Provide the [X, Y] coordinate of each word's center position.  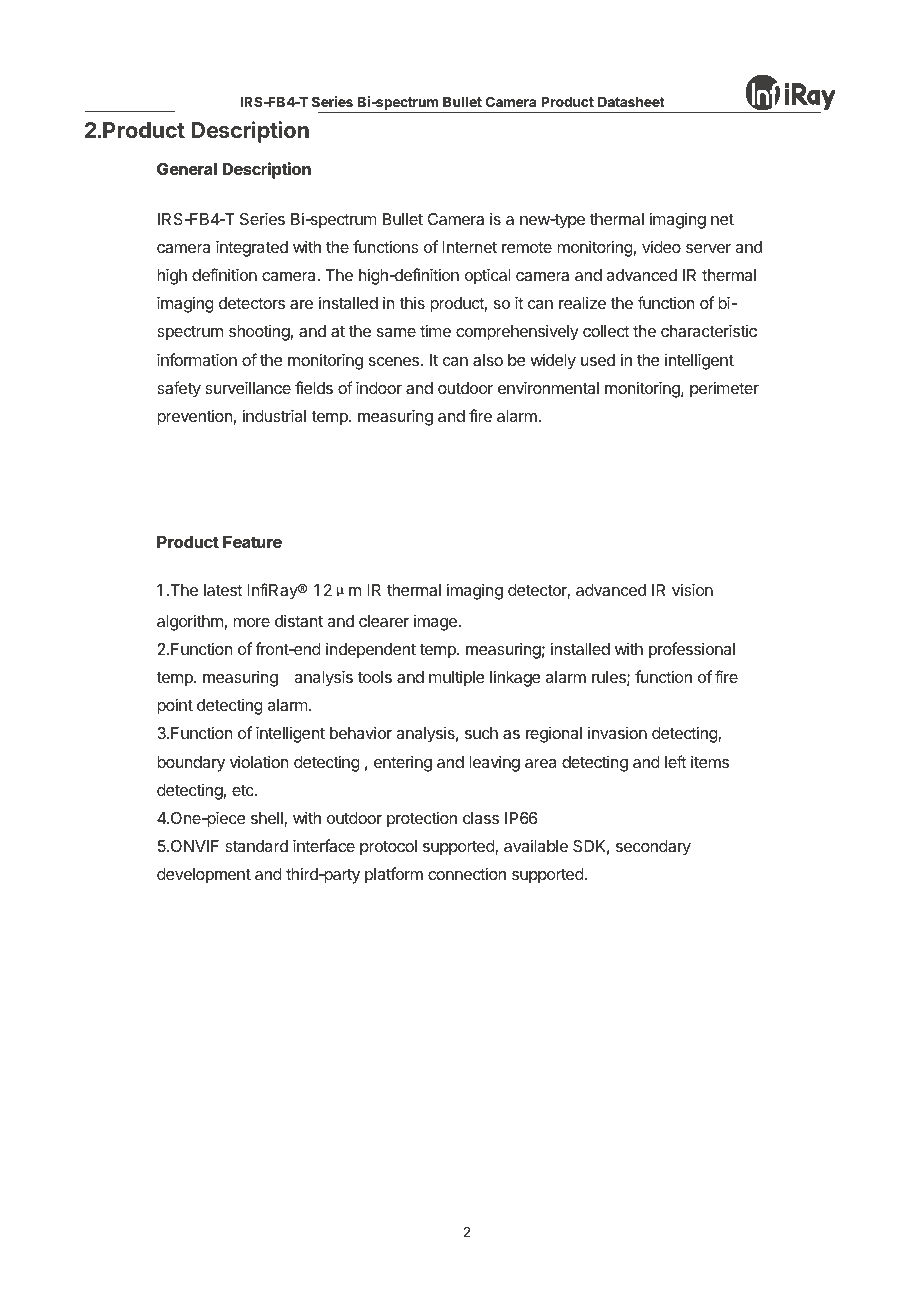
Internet [469, 247]
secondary [653, 848]
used [598, 360]
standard [256, 846]
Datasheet [631, 102]
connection [467, 873]
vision [692, 589]
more [251, 622]
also [488, 360]
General [187, 169]
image [435, 623]
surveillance [248, 387]
